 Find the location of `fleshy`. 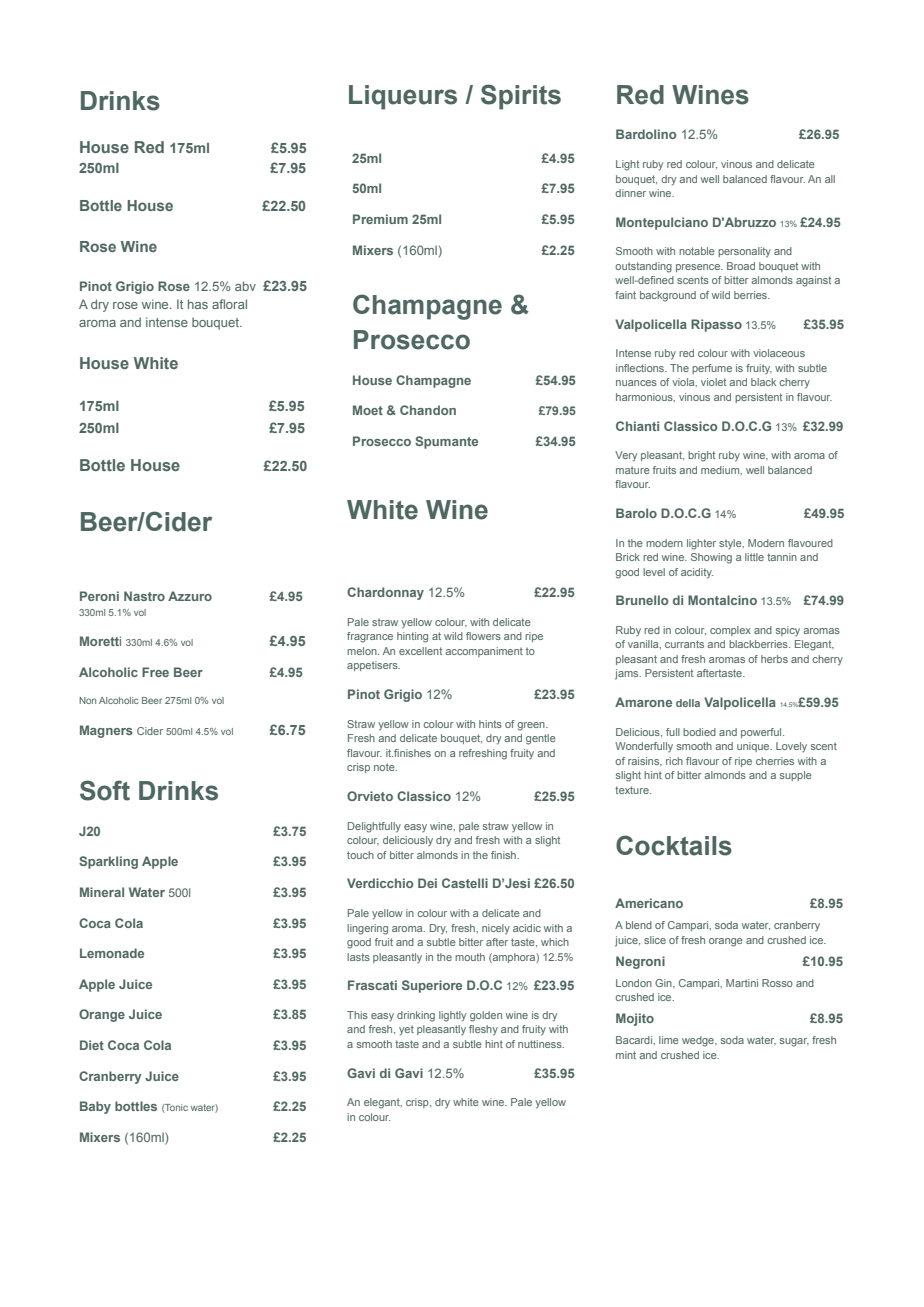

fleshy is located at coordinates (483, 1030).
